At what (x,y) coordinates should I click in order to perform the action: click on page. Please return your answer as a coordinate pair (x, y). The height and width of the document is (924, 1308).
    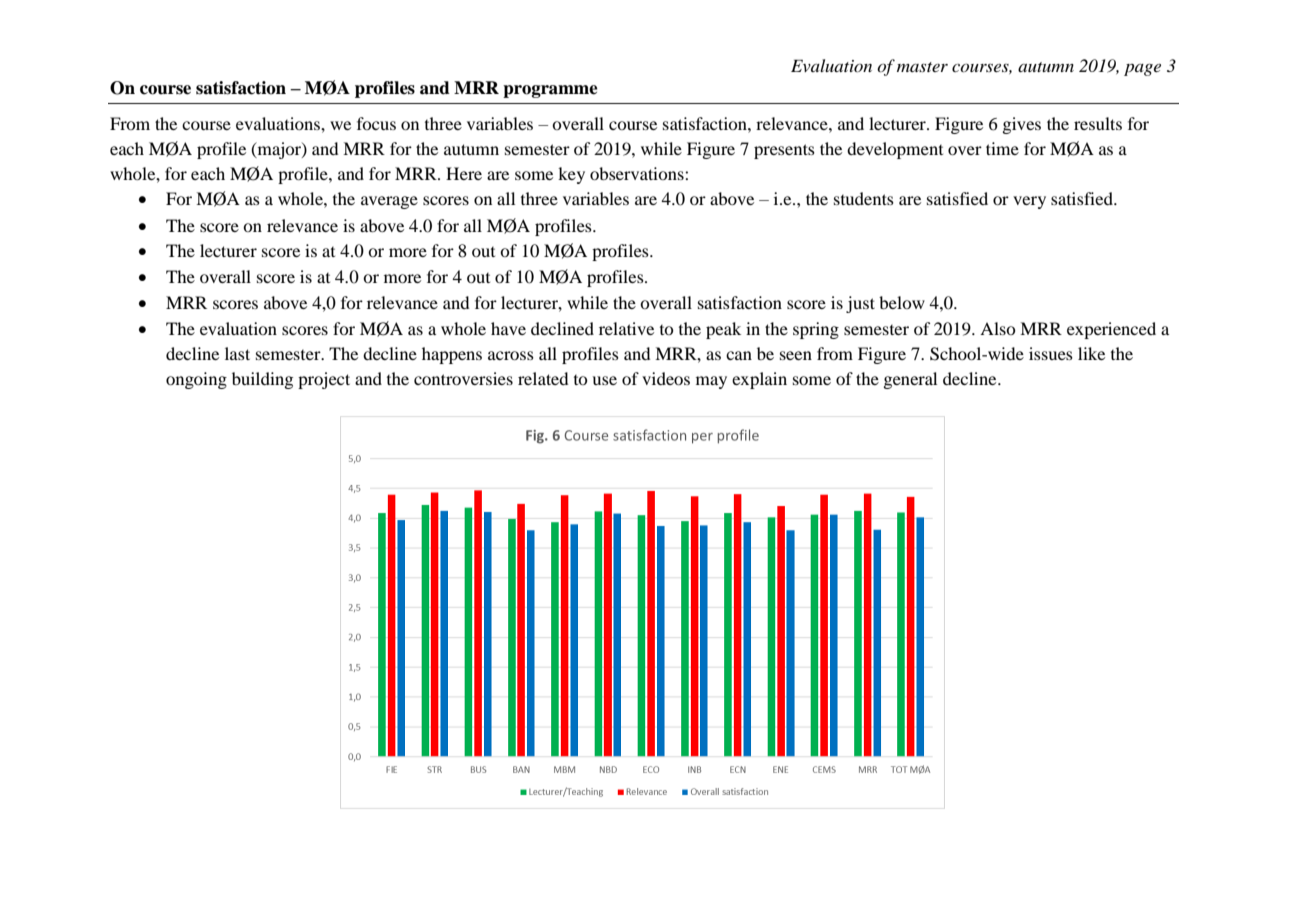
    Looking at the image, I should click on (1142, 70).
